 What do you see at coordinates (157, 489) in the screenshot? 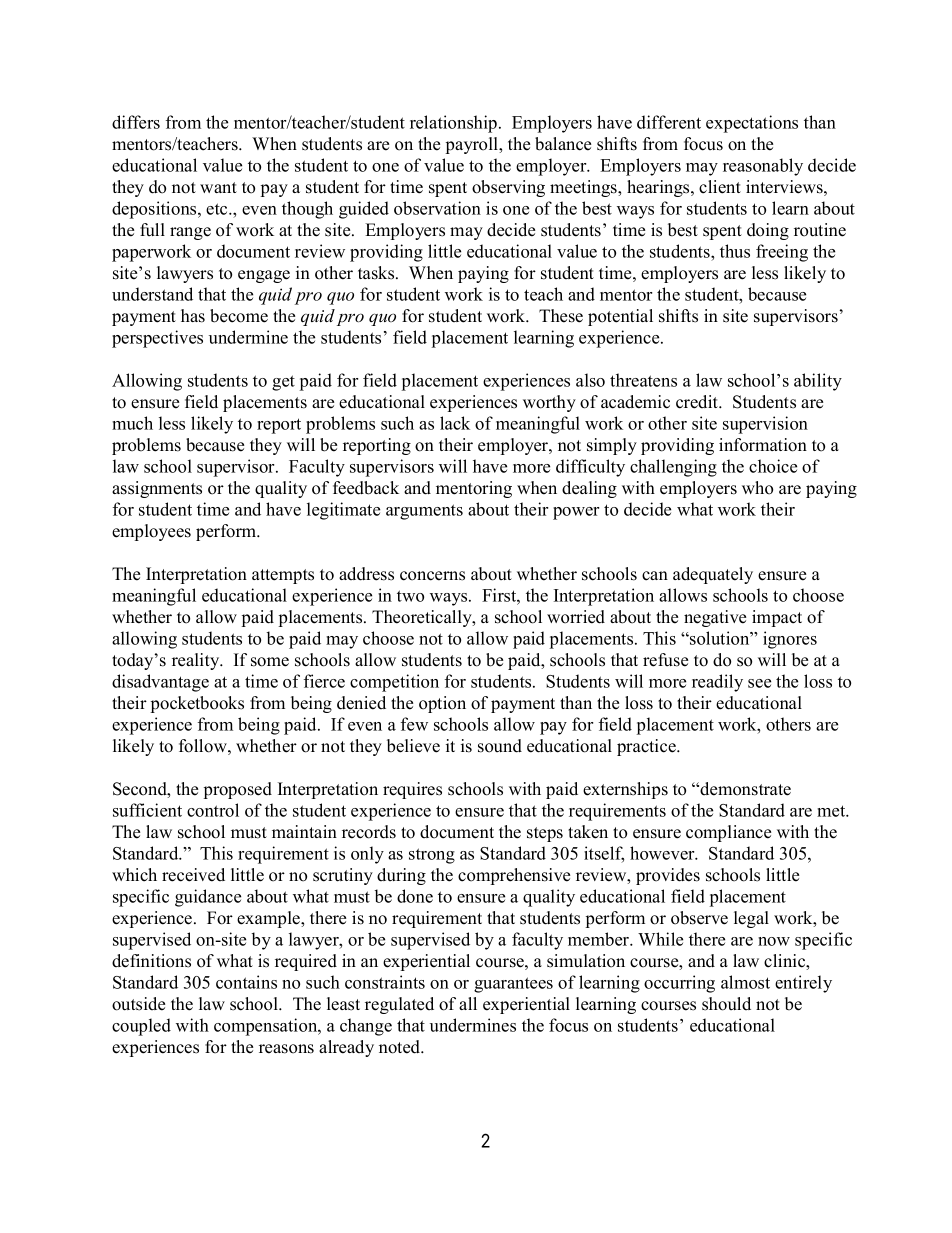
I see `assignments` at bounding box center [157, 489].
